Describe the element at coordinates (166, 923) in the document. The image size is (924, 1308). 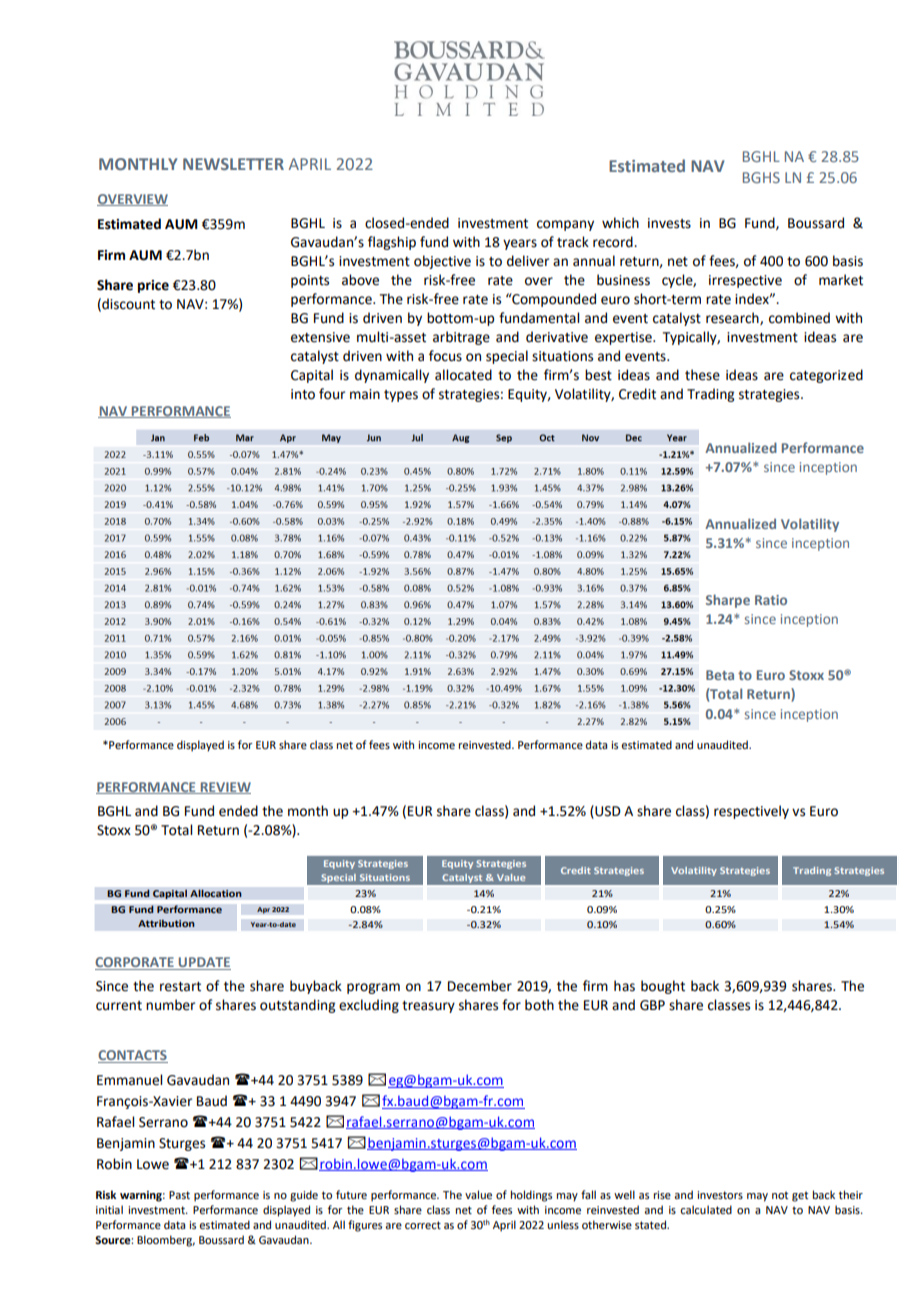
I see `Attribution` at that location.
